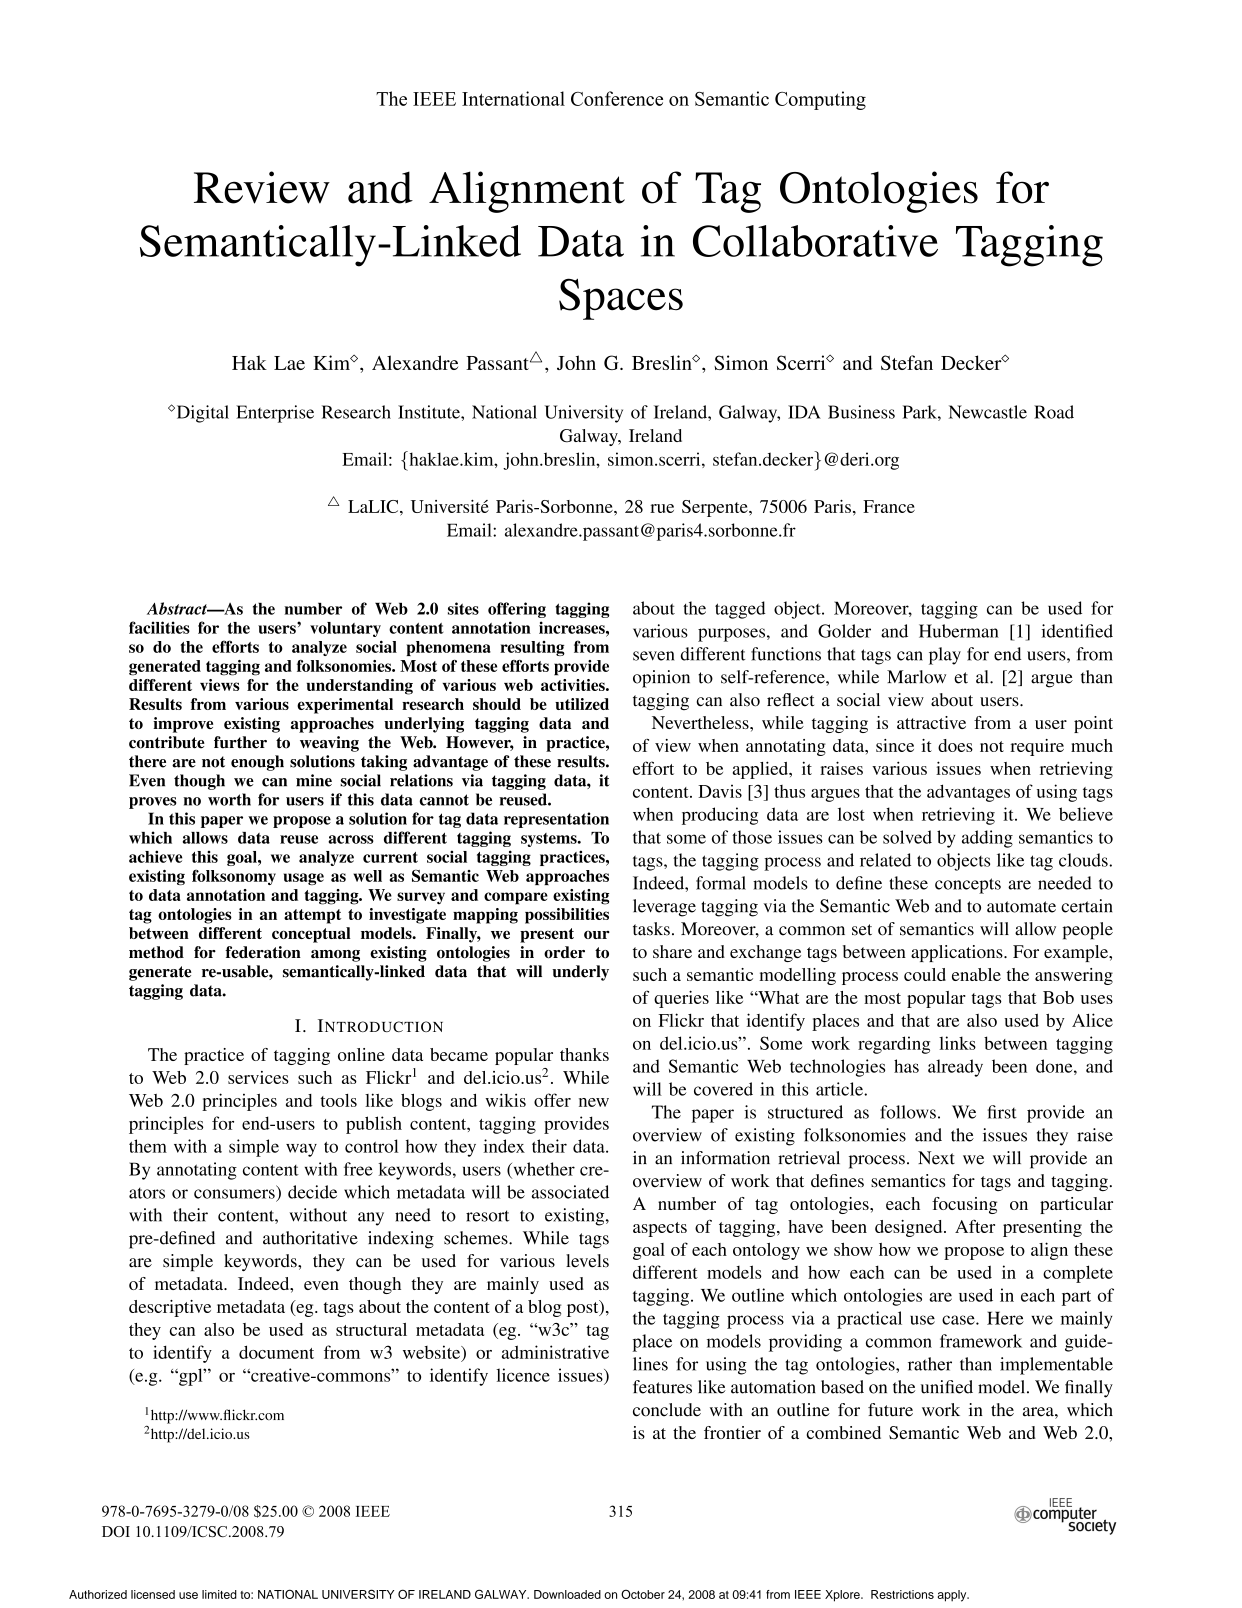 This screenshot has width=1242, height=1608. What do you see at coordinates (219, 1594) in the screenshot?
I see `limited` at bounding box center [219, 1594].
